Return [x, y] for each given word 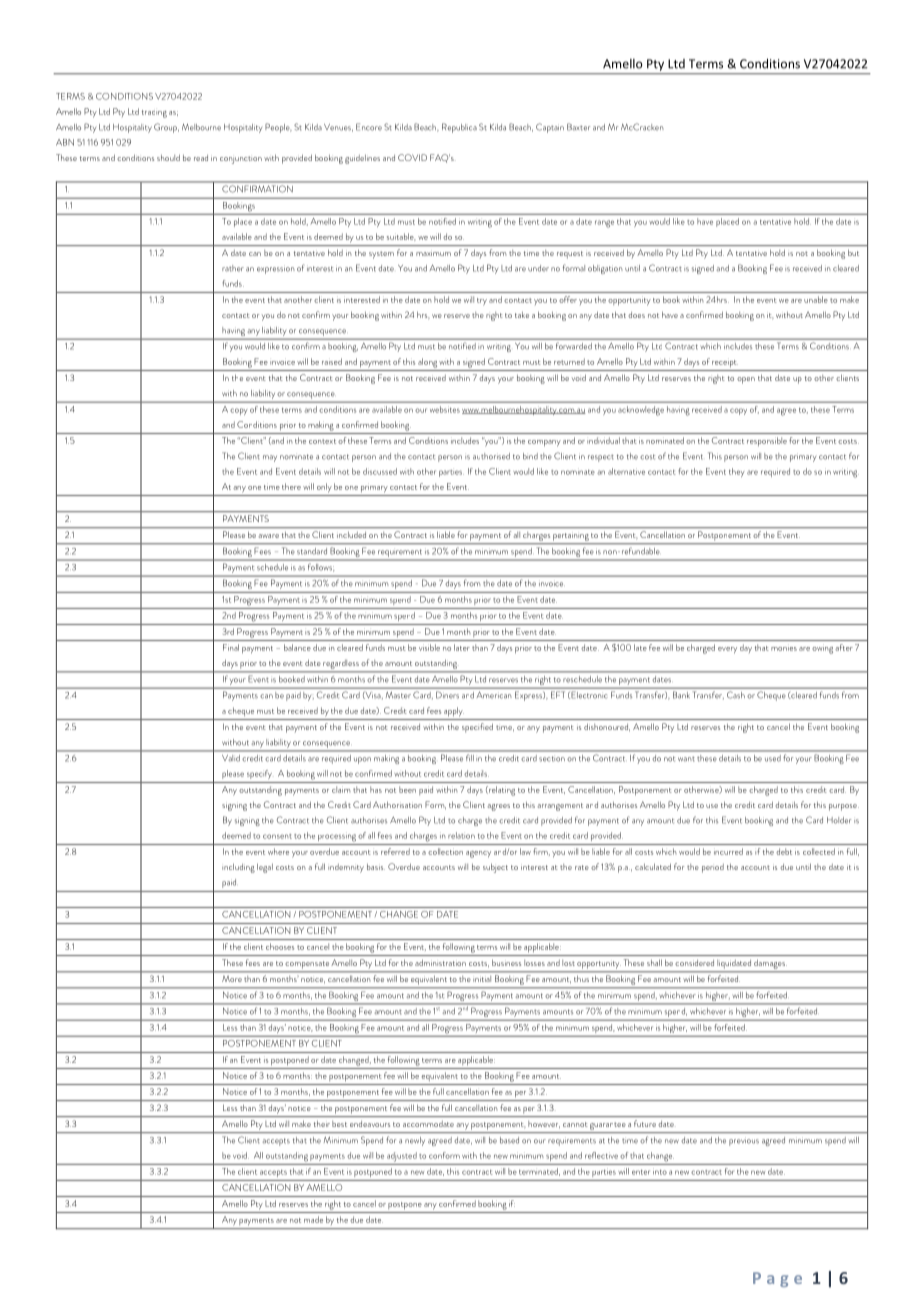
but [853, 253]
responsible [767, 441]
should [168, 157]
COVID [412, 157]
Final [231, 647]
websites [445, 409]
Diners [447, 695]
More [232, 979]
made [313, 1219]
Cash [736, 694]
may [270, 458]
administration [440, 963]
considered [694, 963]
